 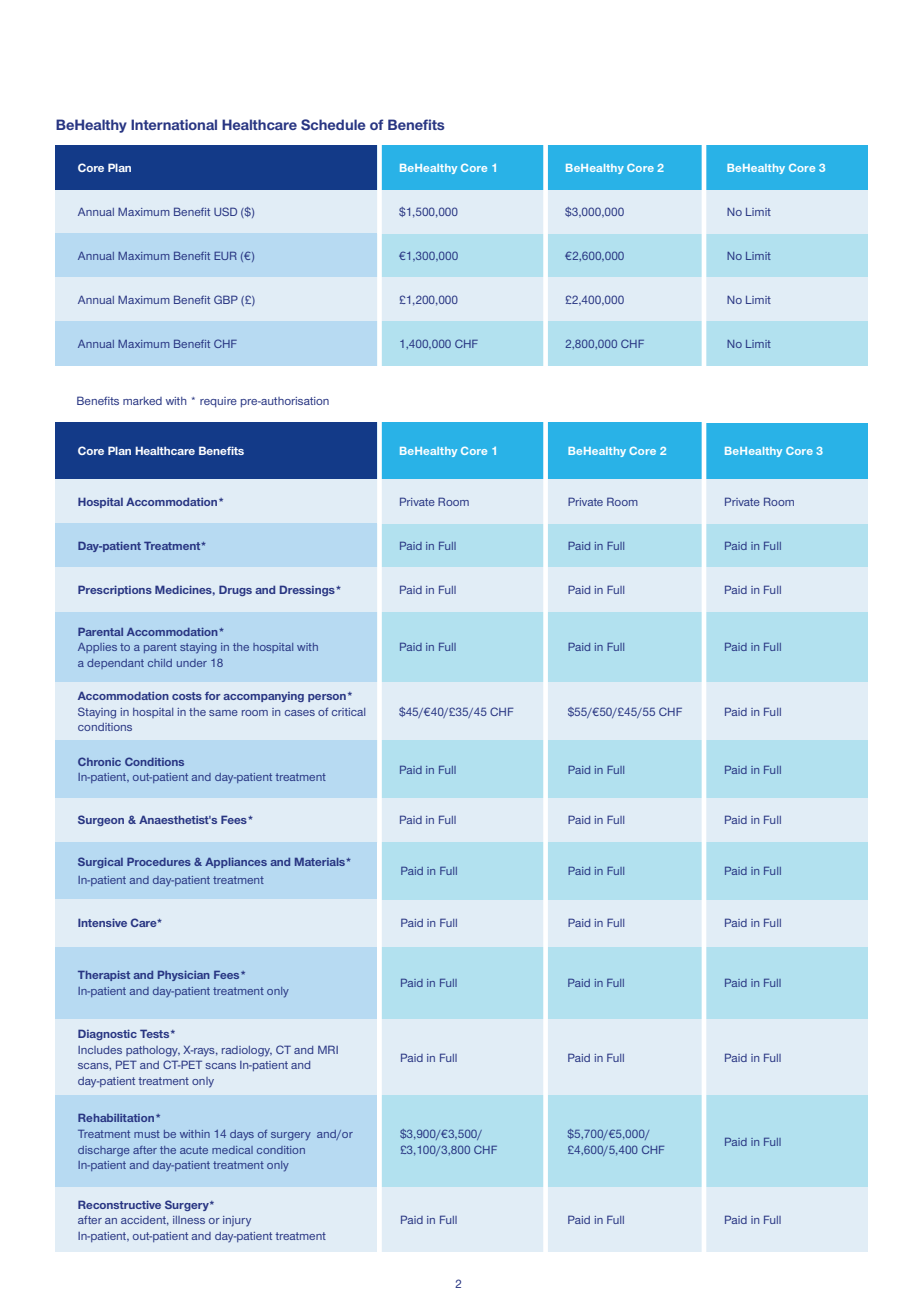 What do you see at coordinates (308, 590) in the screenshot?
I see `Dressings` at bounding box center [308, 590].
